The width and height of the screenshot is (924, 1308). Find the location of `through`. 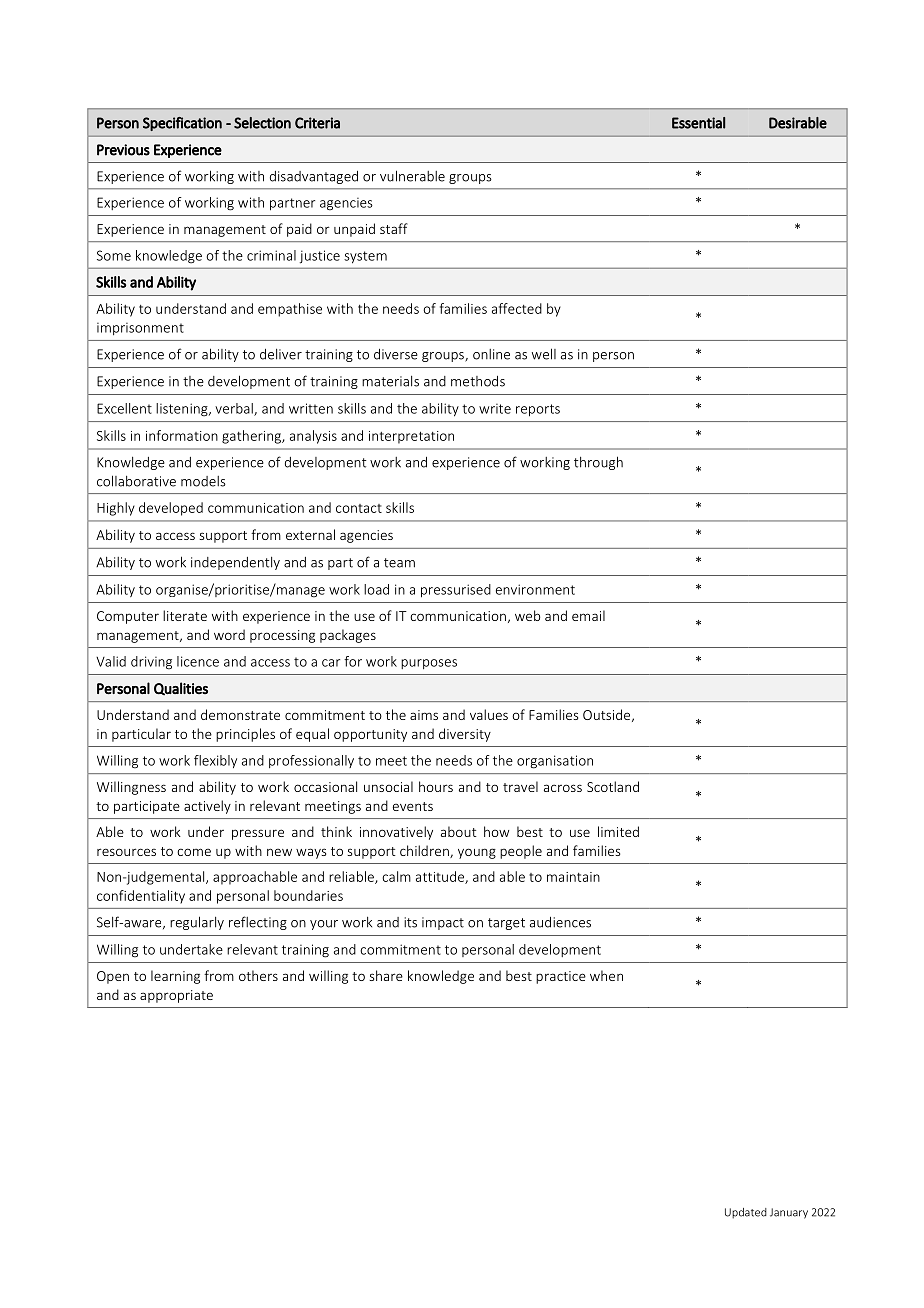

through is located at coordinates (598, 463).
